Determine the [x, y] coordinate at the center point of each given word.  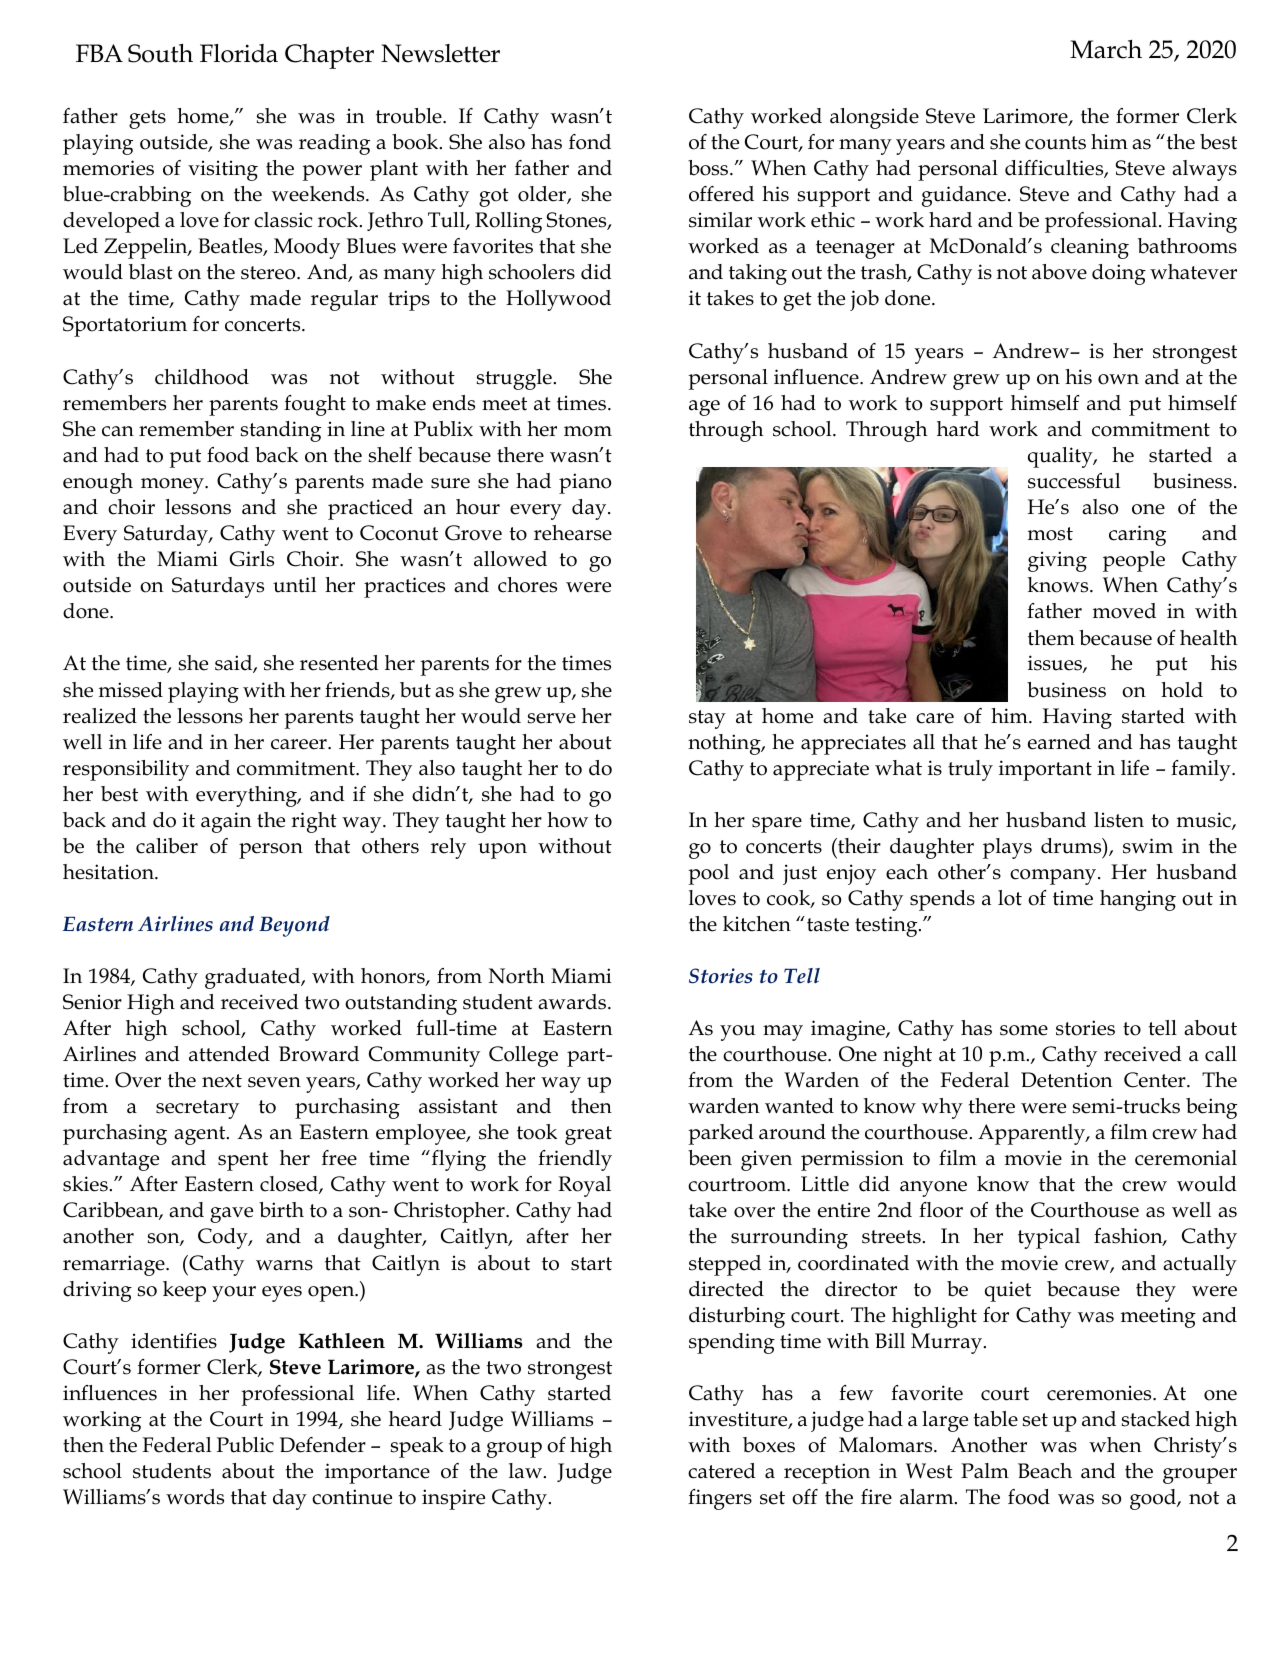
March [1106, 49]
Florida [239, 53]
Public [245, 1445]
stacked [1156, 1419]
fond [590, 142]
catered [722, 1471]
